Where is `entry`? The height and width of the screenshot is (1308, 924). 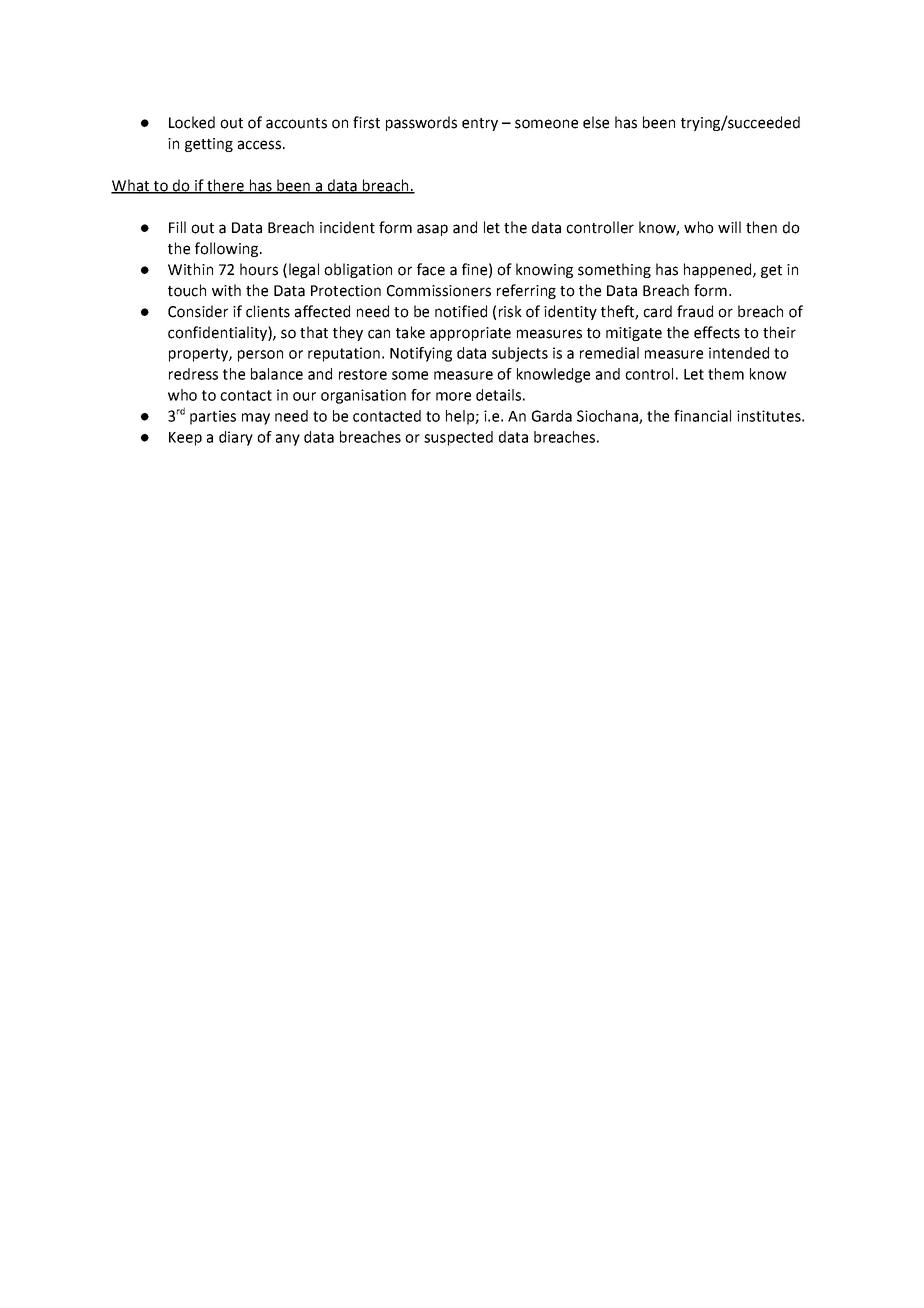 entry is located at coordinates (480, 124).
